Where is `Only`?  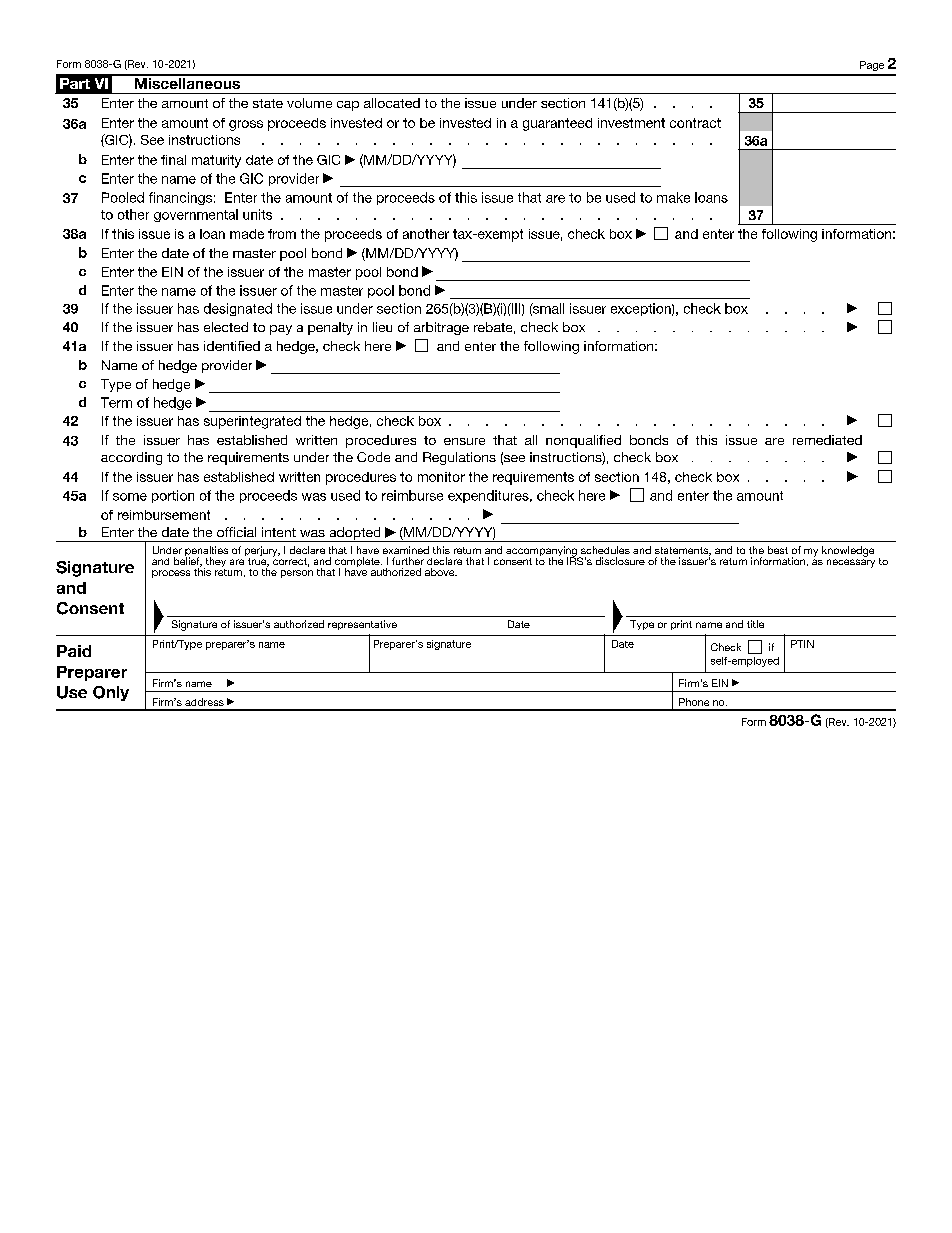
Only is located at coordinates (111, 693).
